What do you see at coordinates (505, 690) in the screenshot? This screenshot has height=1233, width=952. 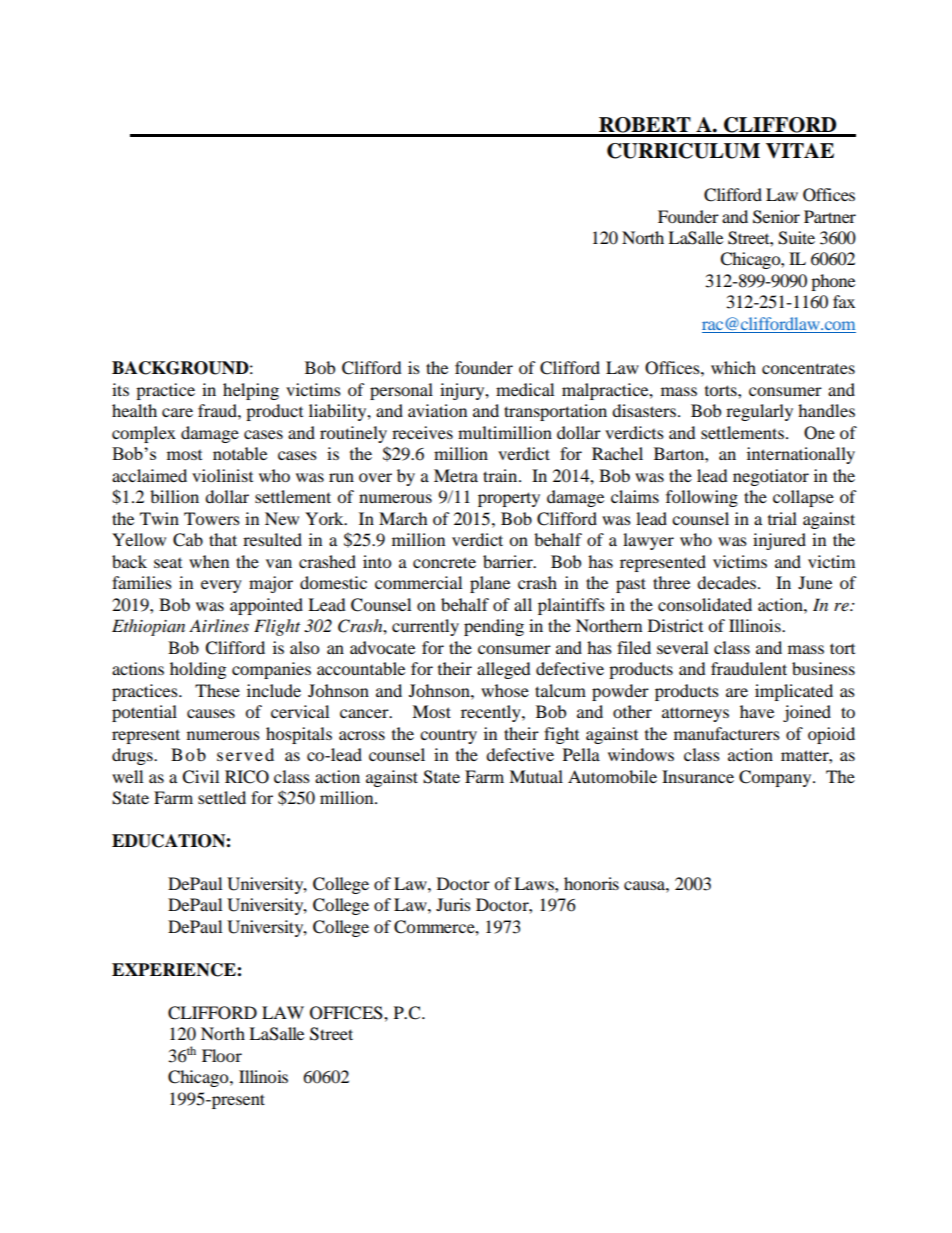 I see `whose` at bounding box center [505, 690].
